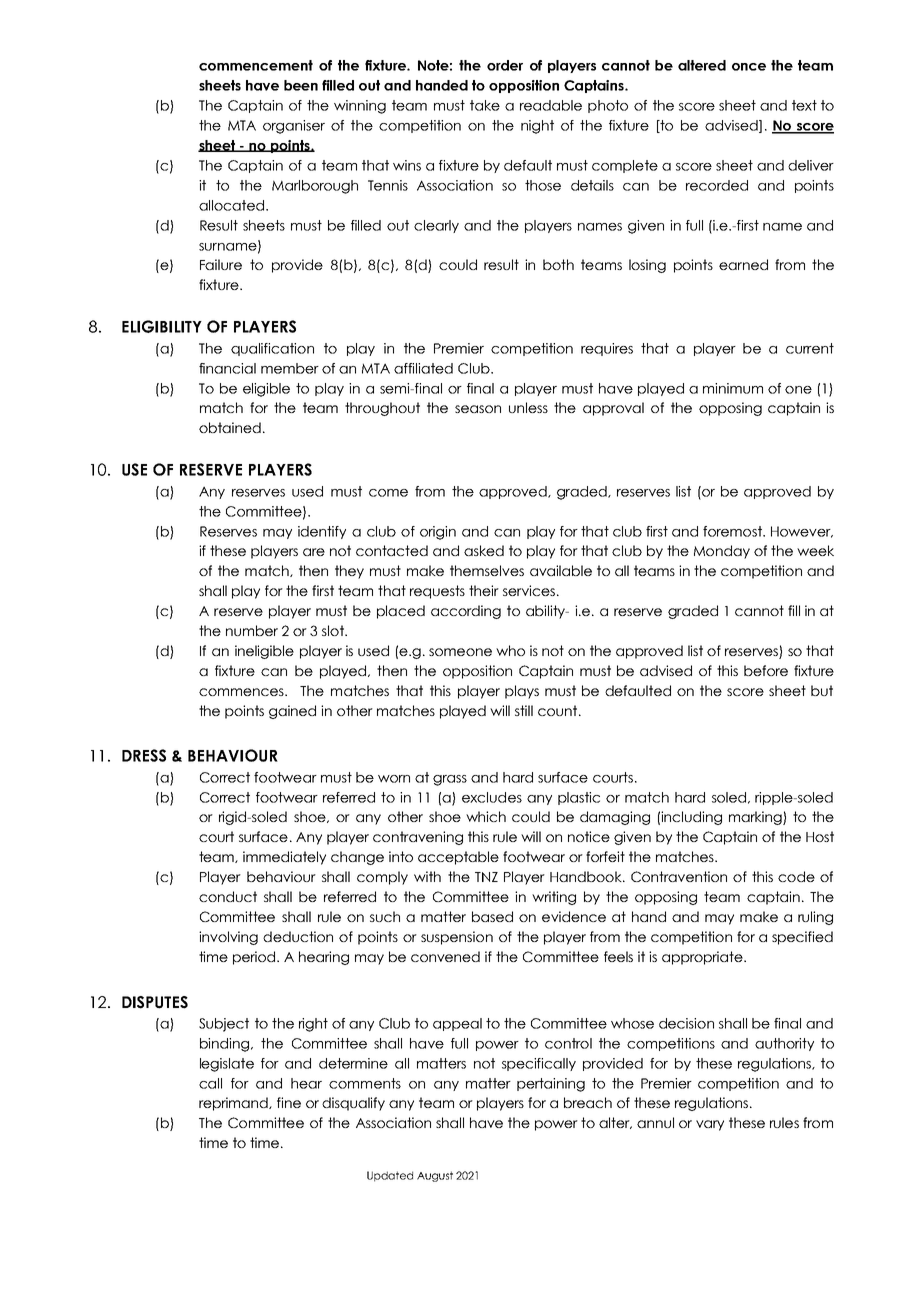 Image resolution: width=924 pixels, height=1307 pixels. I want to click on once, so click(749, 67).
